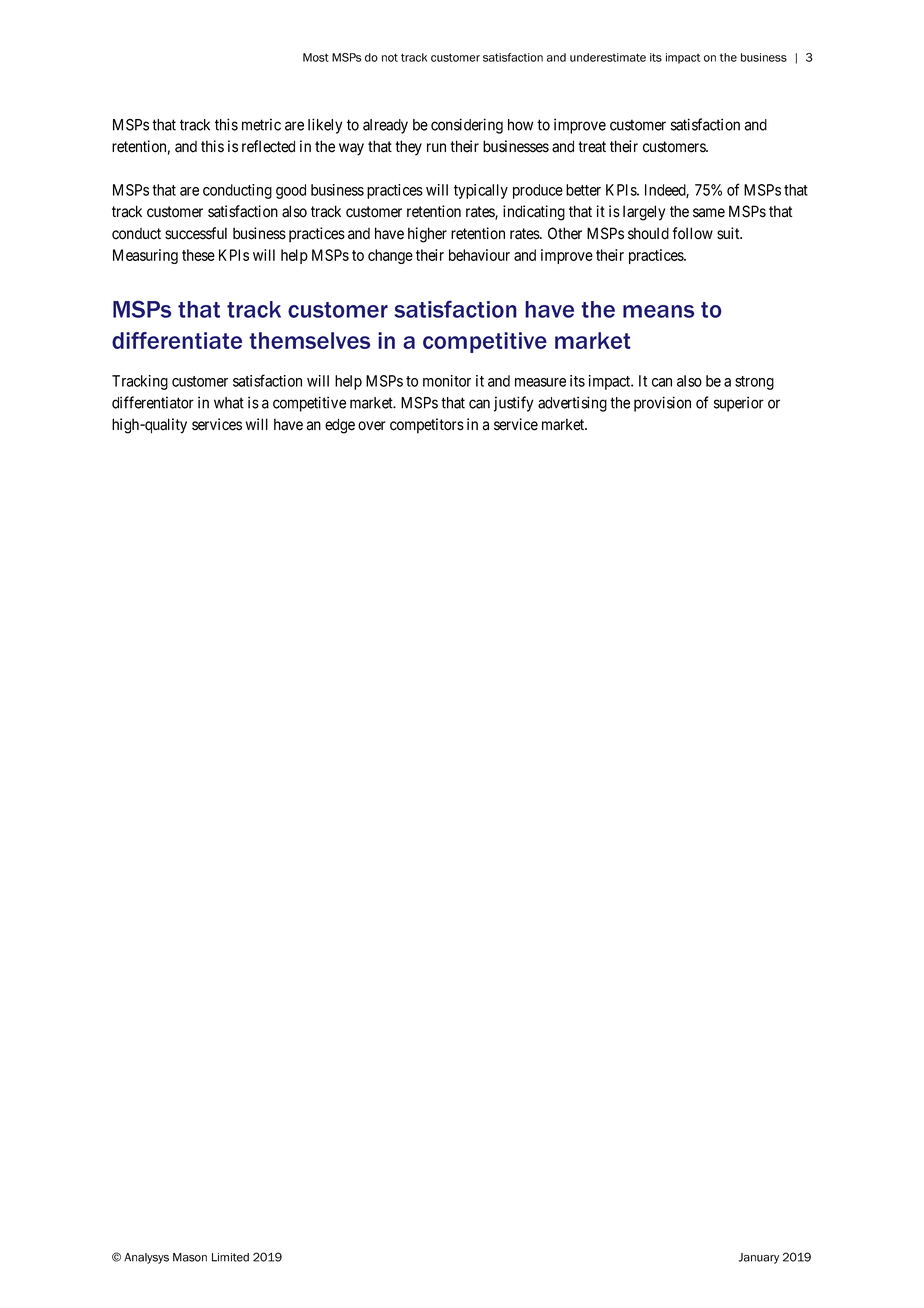 This document has height=1308, width=924. I want to click on underestimate, so click(608, 57).
